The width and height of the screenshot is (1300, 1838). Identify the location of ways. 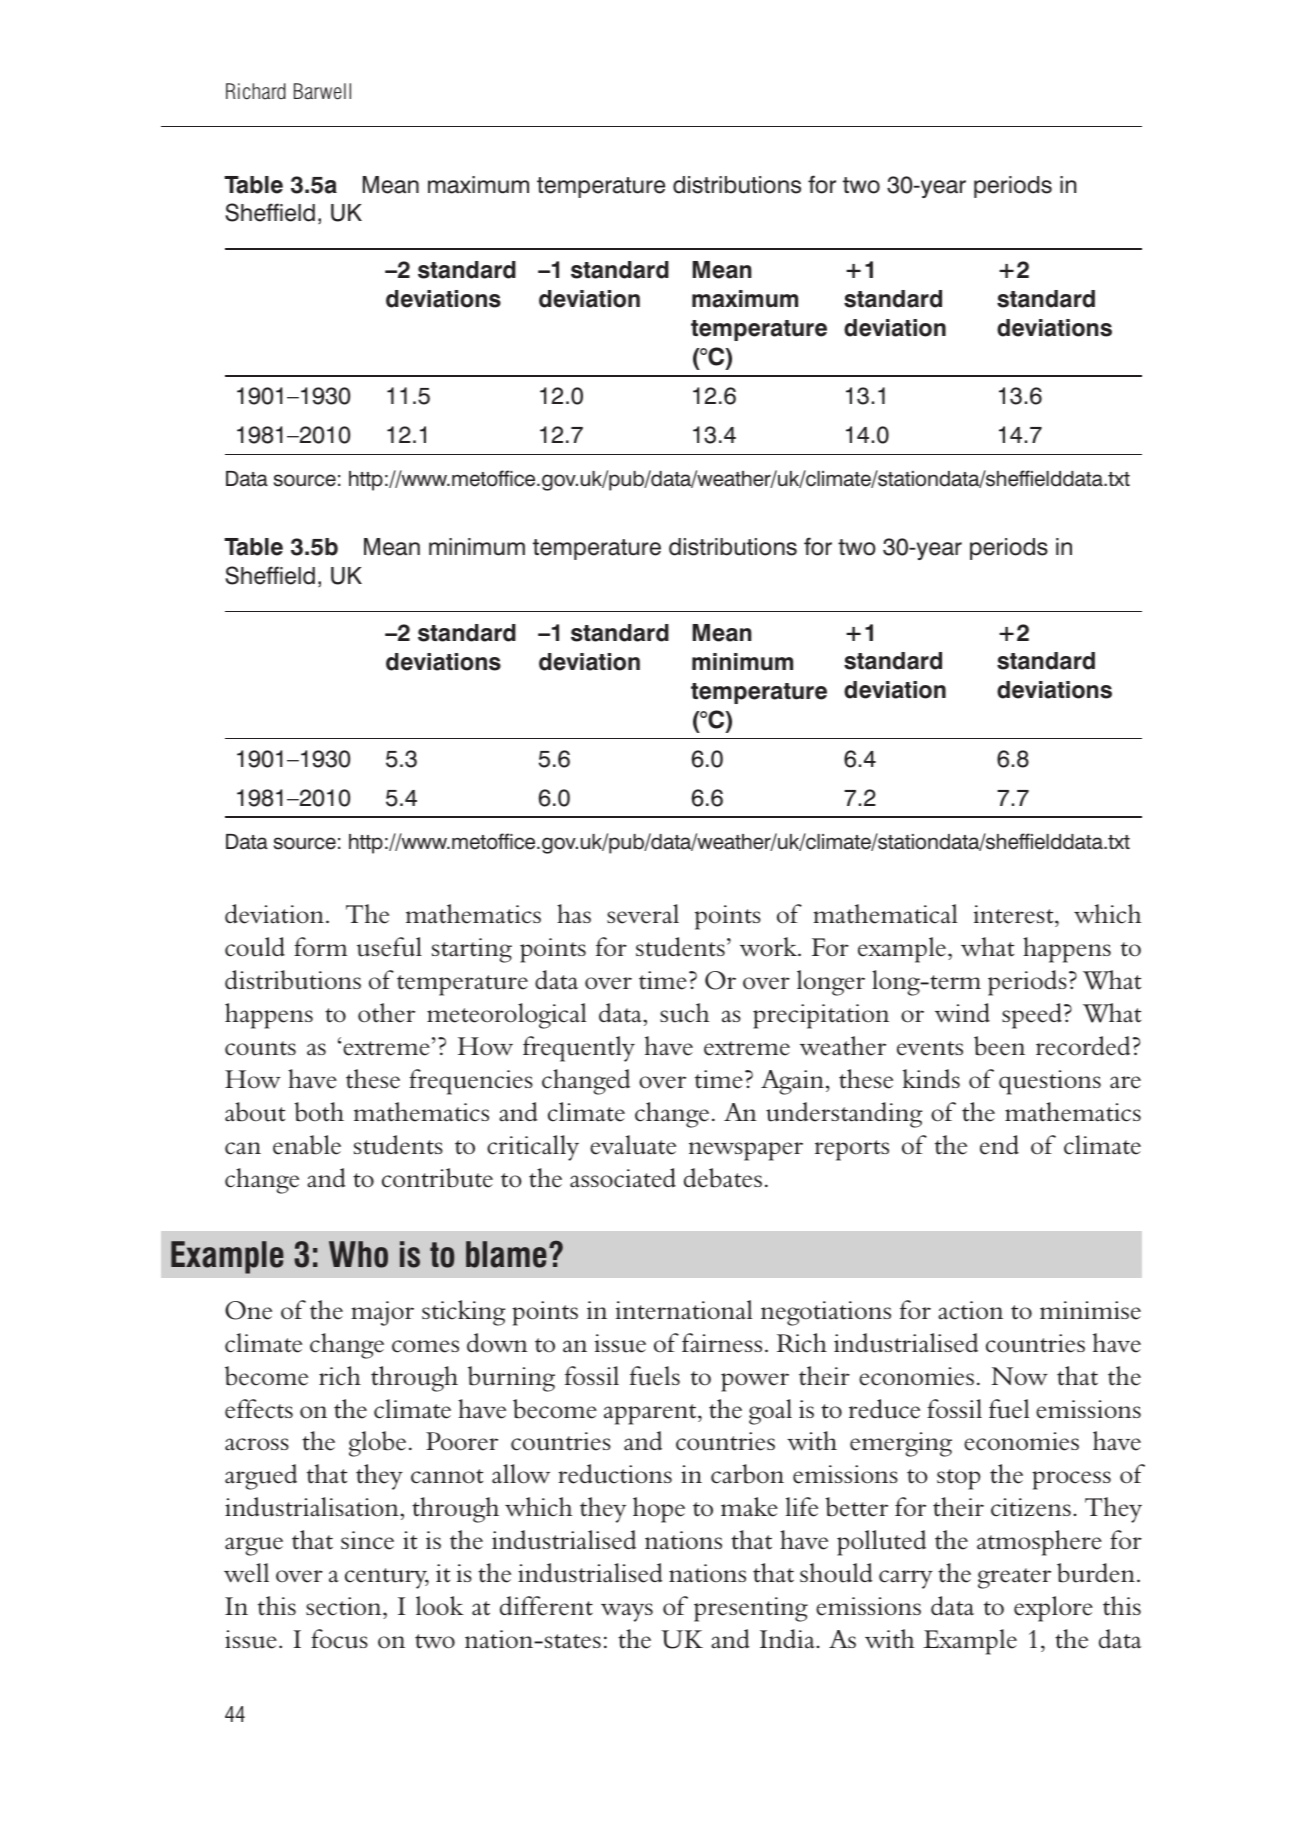
(627, 1612).
